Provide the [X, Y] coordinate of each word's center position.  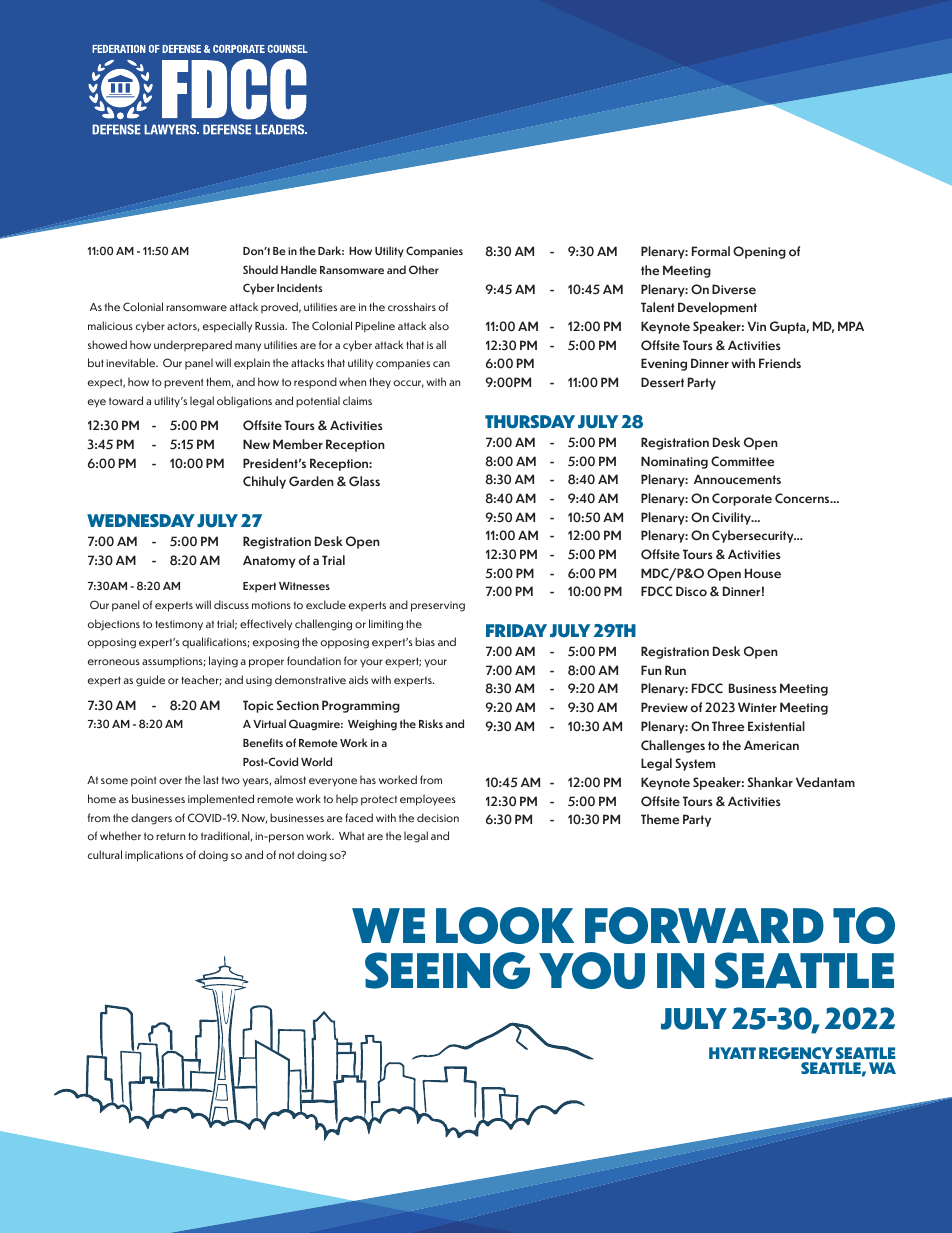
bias [425, 641]
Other [424, 270]
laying [223, 662]
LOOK [505, 925]
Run [675, 670]
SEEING [447, 970]
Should [260, 269]
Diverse [734, 289]
